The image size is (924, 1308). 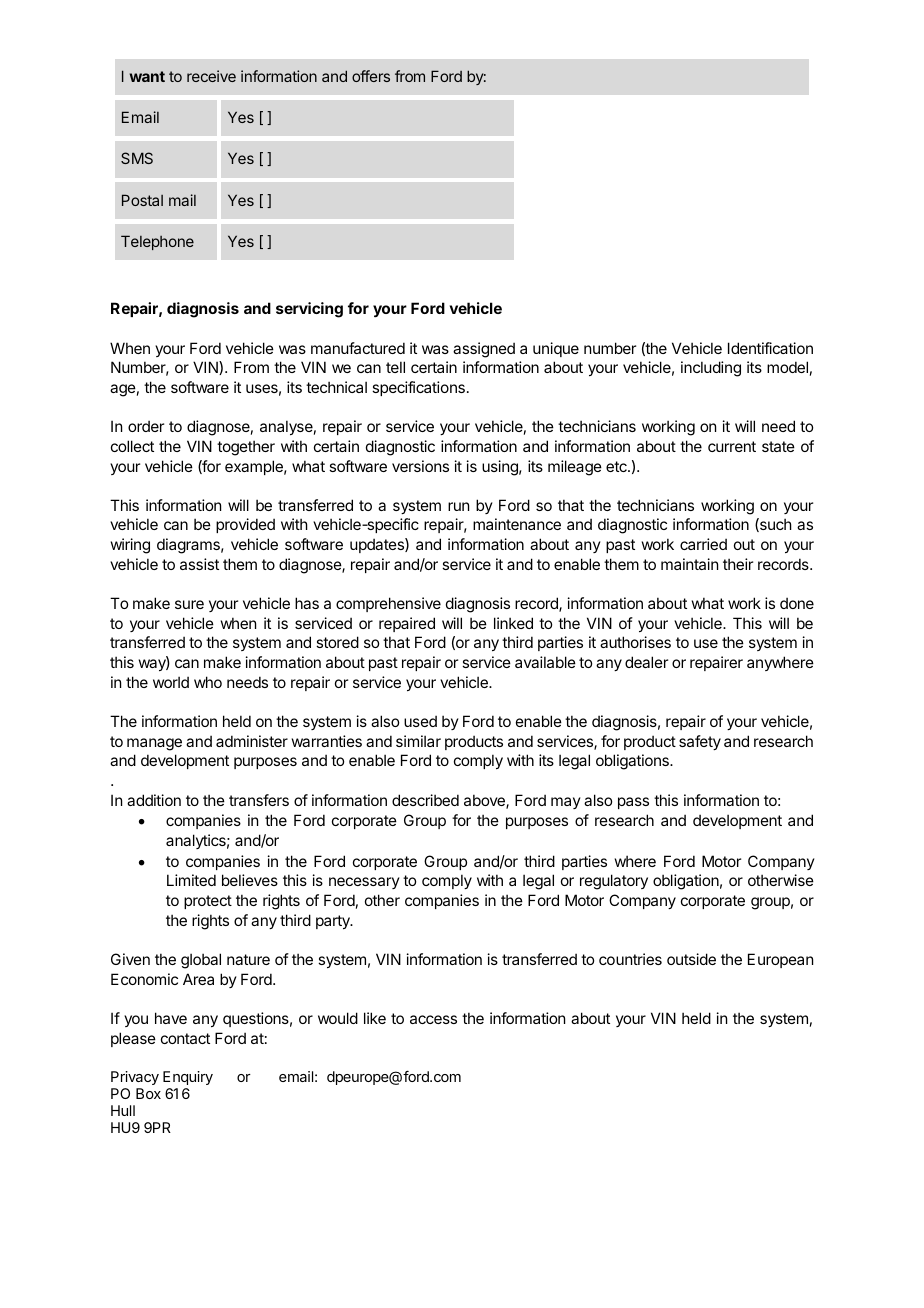 I want to click on order, so click(x=146, y=426).
